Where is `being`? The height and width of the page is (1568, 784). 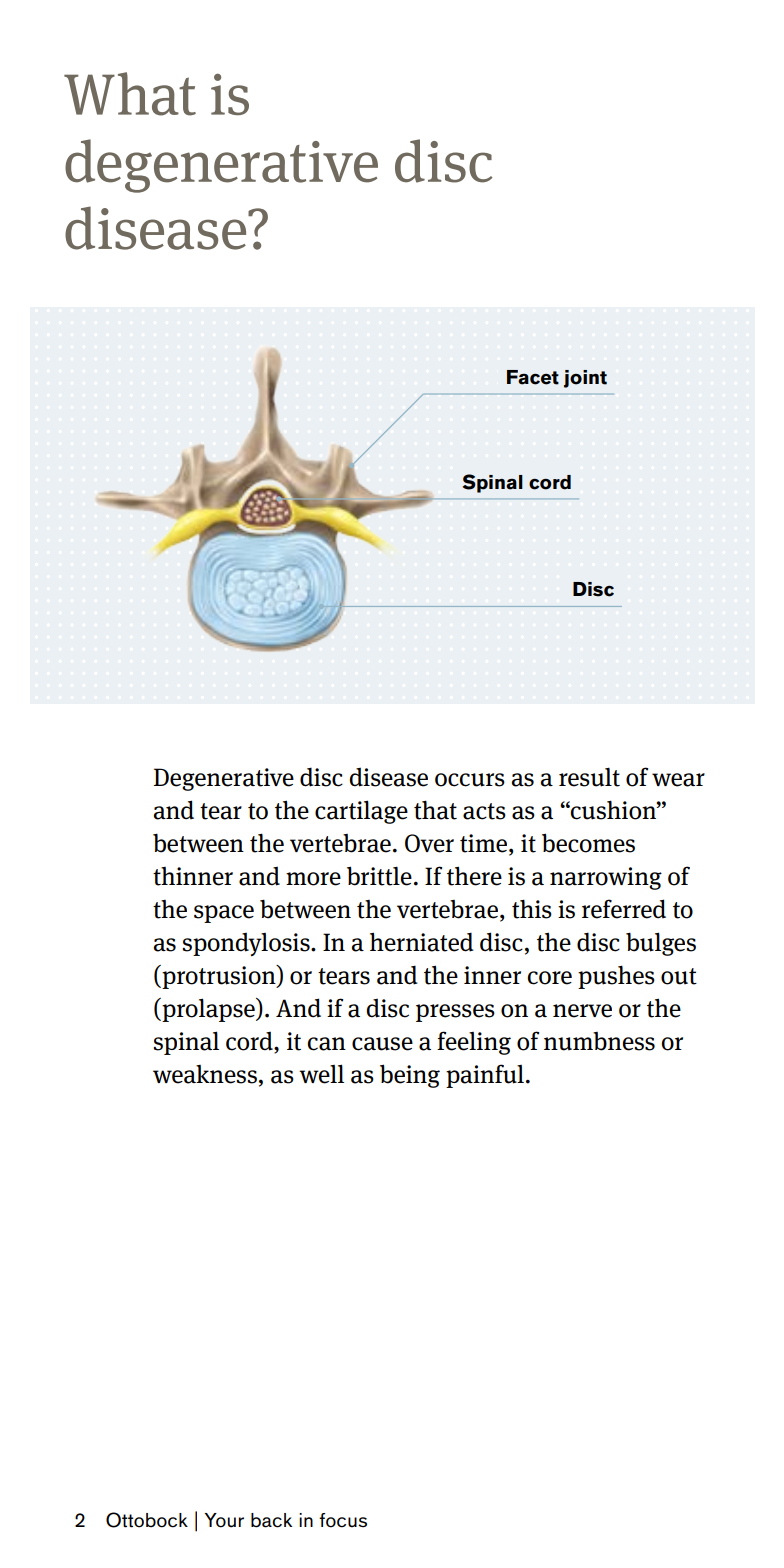
being is located at coordinates (410, 1076).
